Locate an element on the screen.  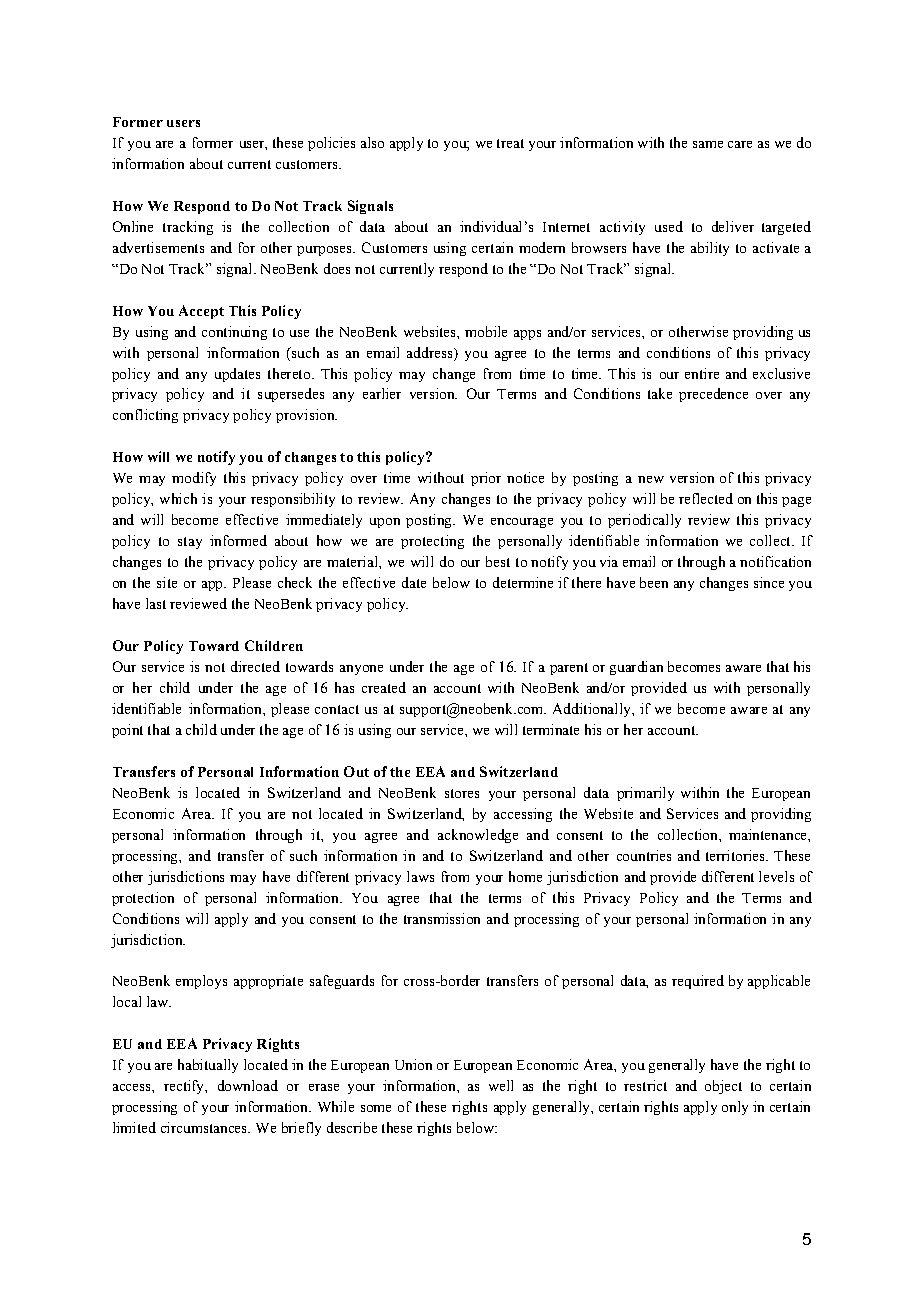
treat is located at coordinates (510, 143).
